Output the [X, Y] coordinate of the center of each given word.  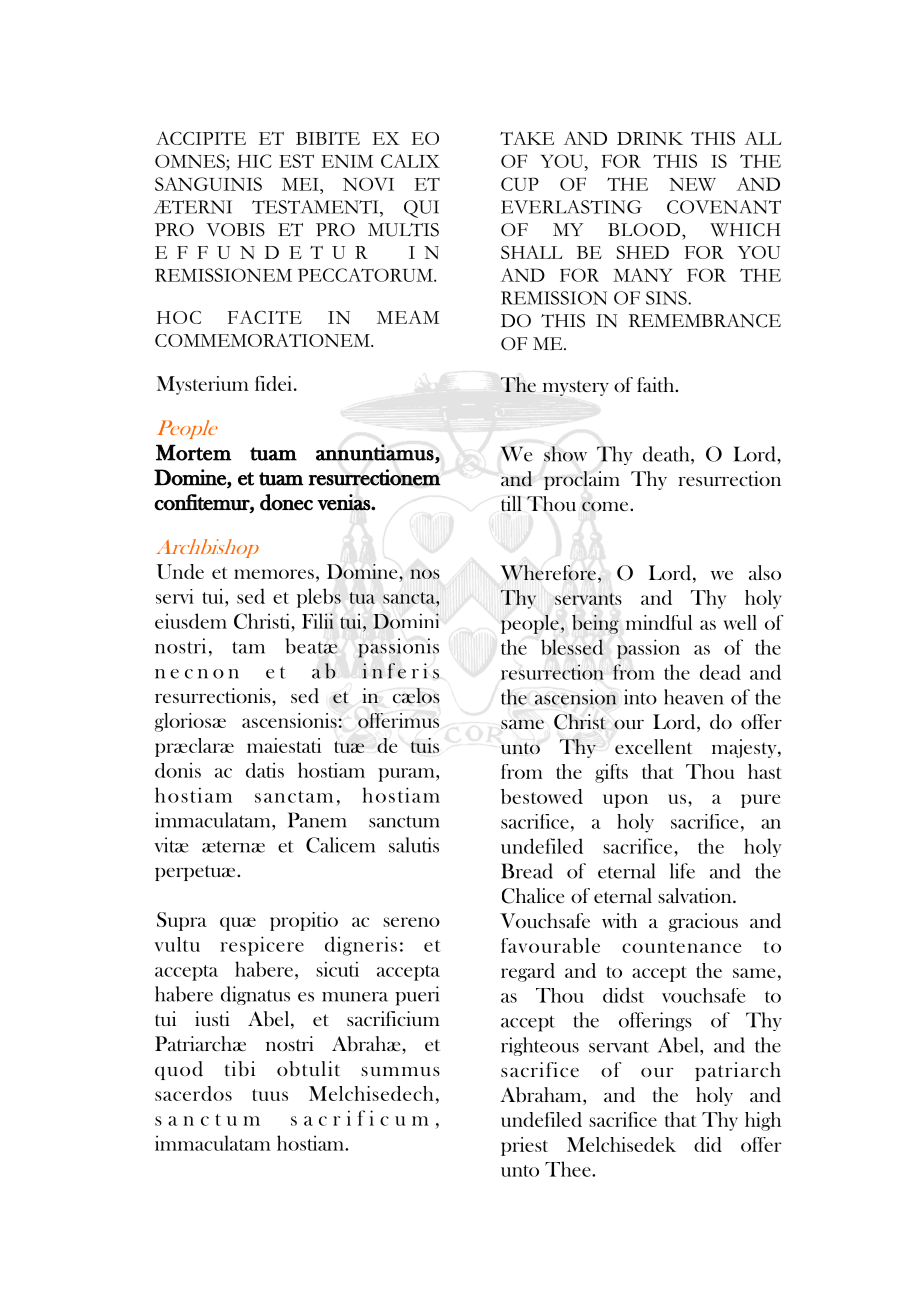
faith [657, 384]
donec [286, 502]
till [511, 504]
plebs [319, 598]
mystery [576, 388]
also [765, 572]
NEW [692, 184]
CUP [520, 184]
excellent [654, 746]
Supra [182, 921]
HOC [179, 317]
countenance [681, 947]
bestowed [542, 796]
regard [528, 972]
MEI [301, 184]
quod [179, 1070]
